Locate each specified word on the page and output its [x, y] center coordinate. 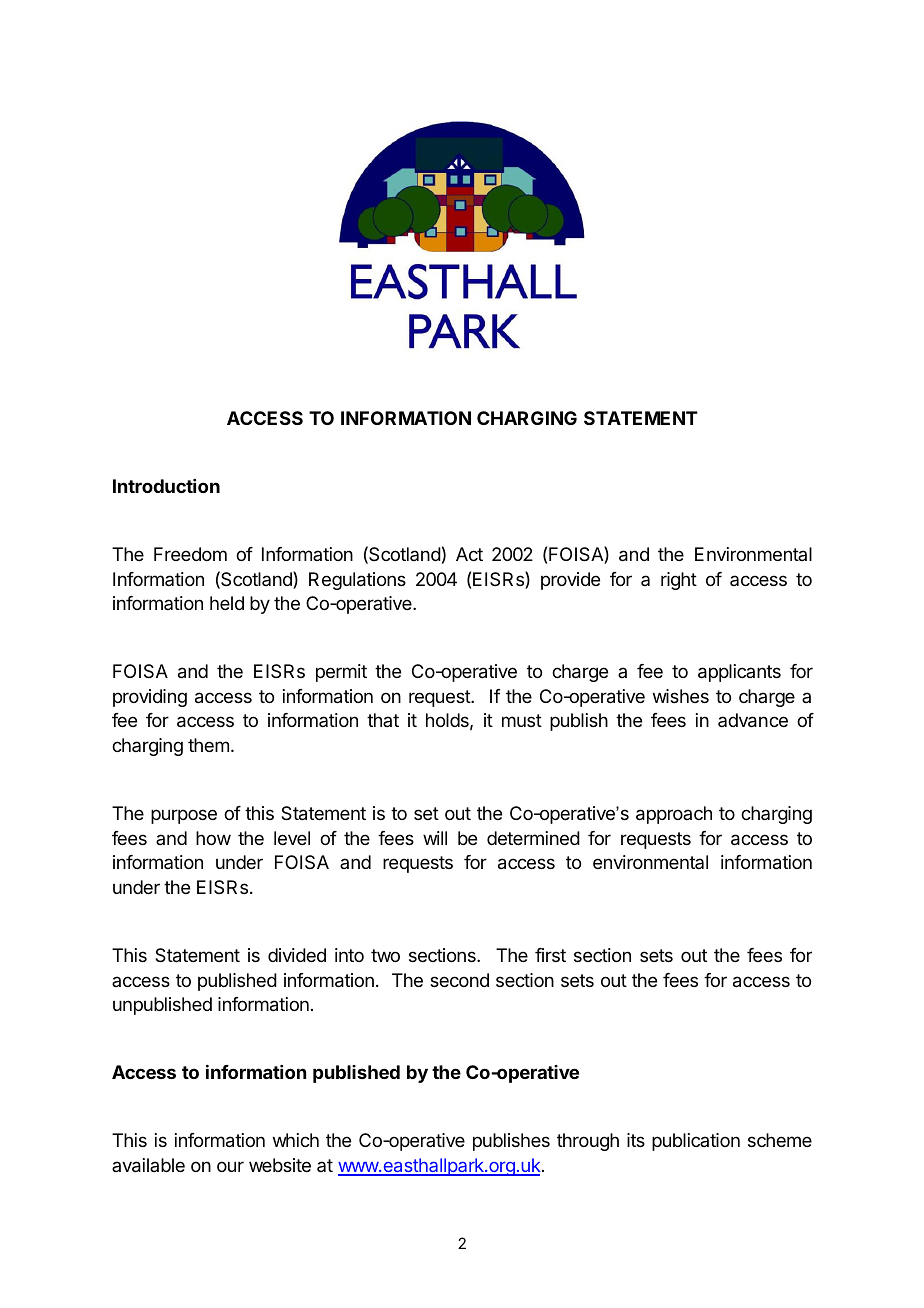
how [213, 838]
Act [469, 554]
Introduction [166, 486]
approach [674, 815]
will [435, 838]
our [230, 1166]
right [679, 581]
